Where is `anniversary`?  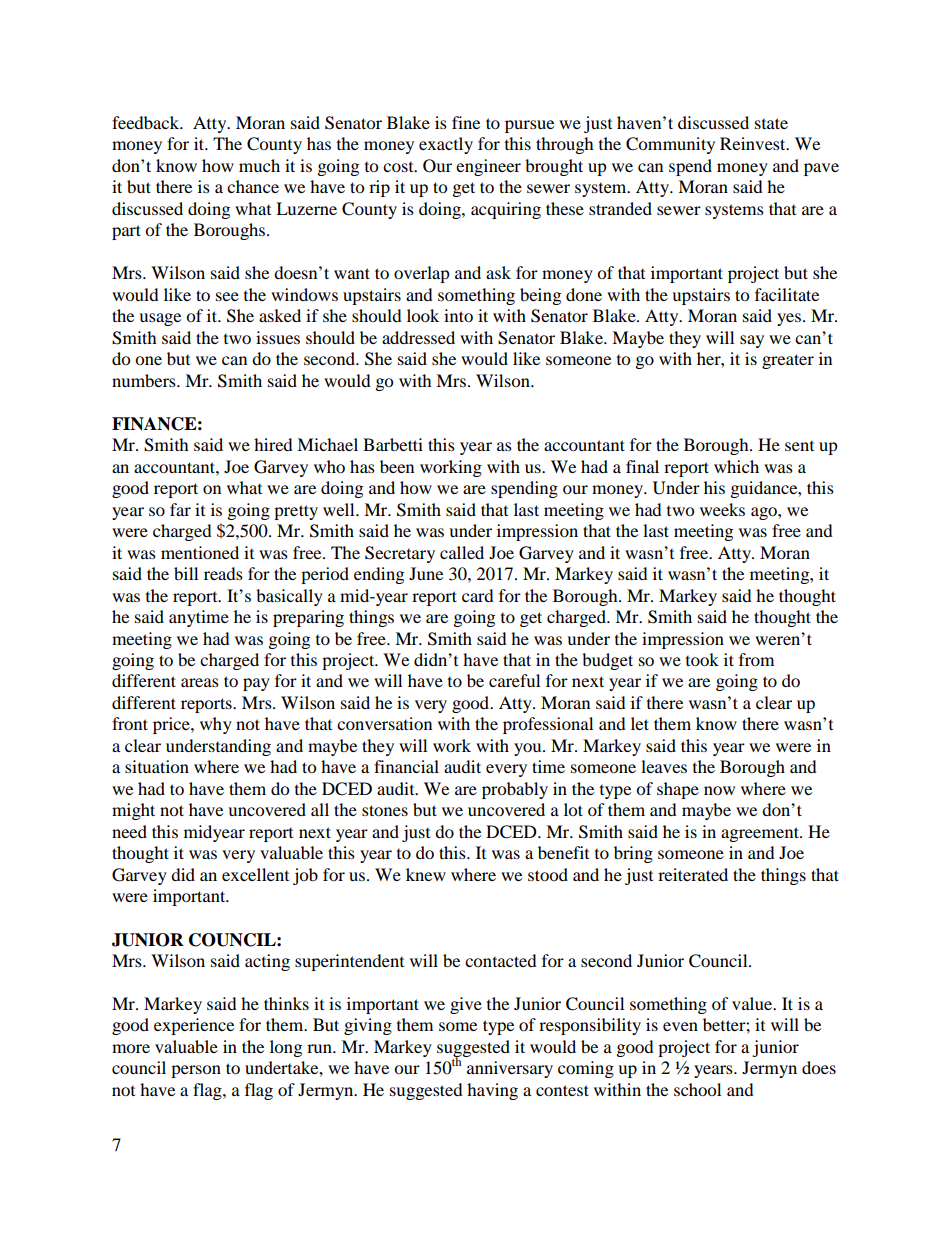 anniversary is located at coordinates (510, 1069).
